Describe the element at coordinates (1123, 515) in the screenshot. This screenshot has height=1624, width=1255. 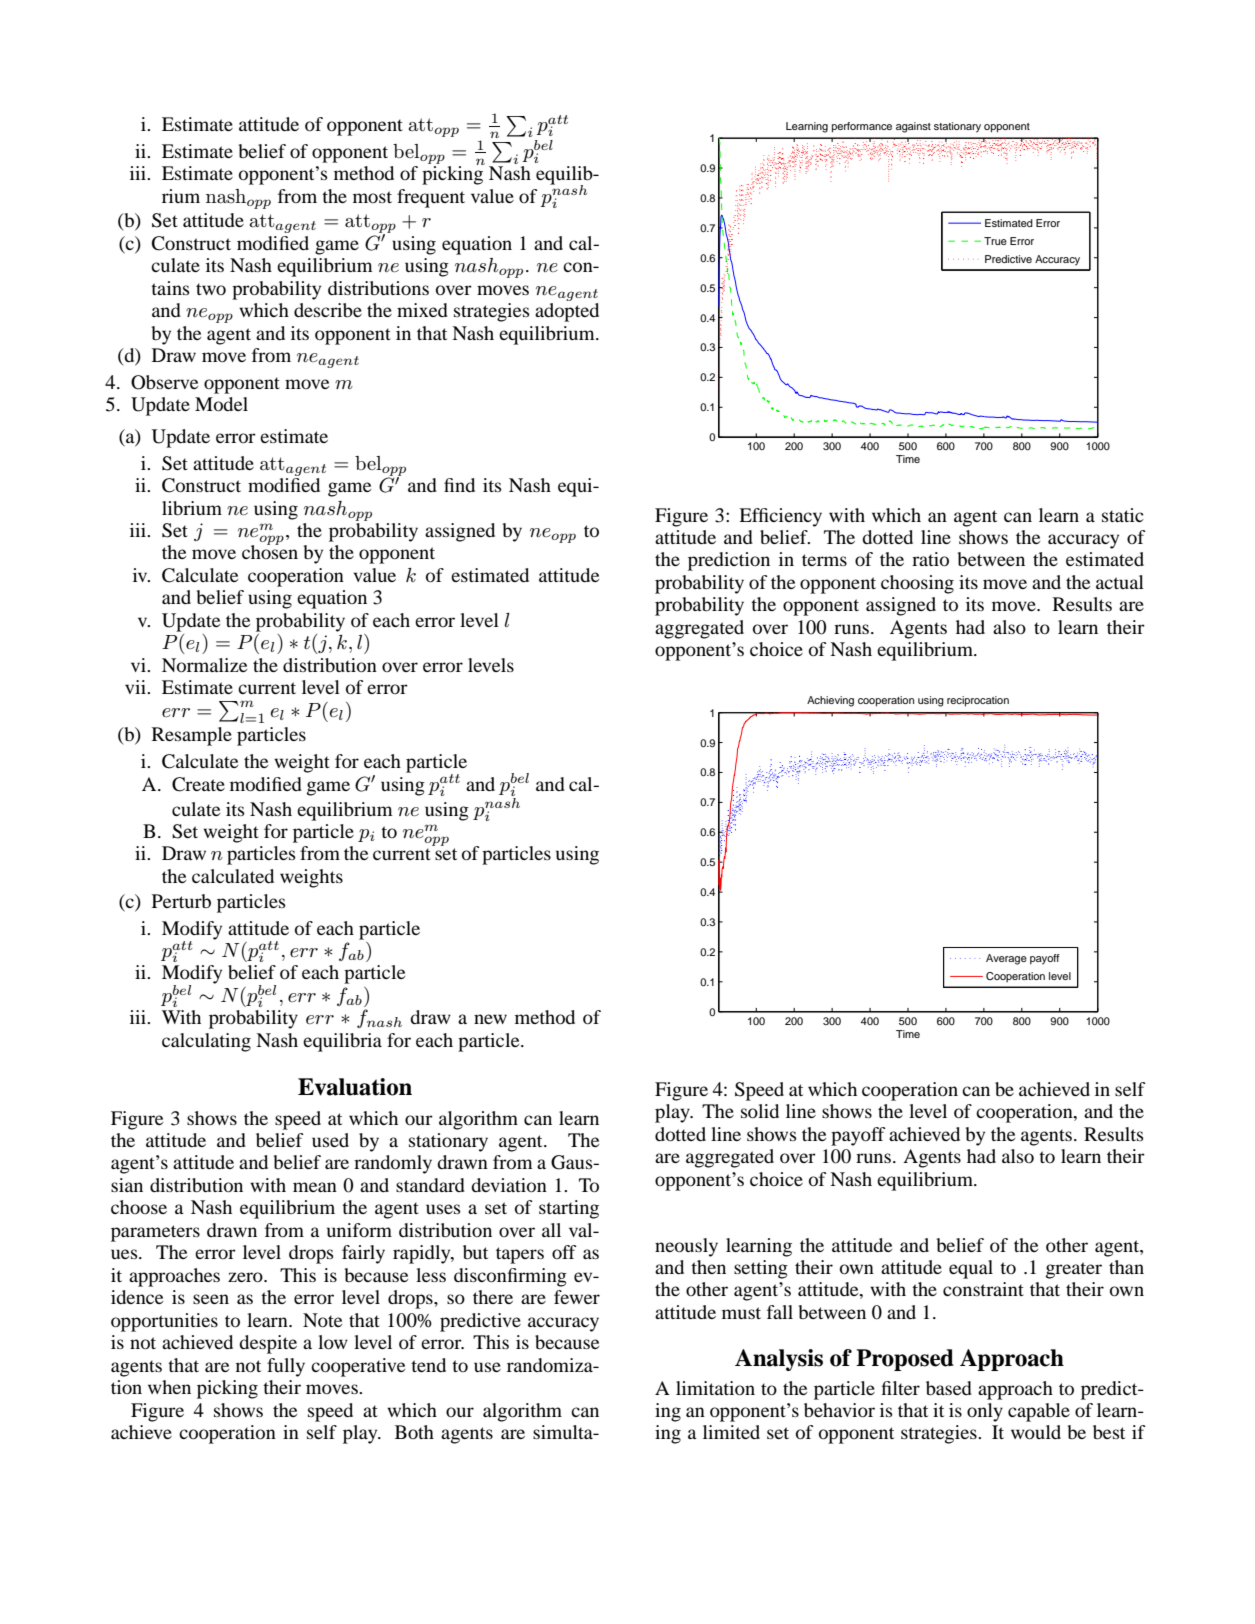
I see `static` at that location.
